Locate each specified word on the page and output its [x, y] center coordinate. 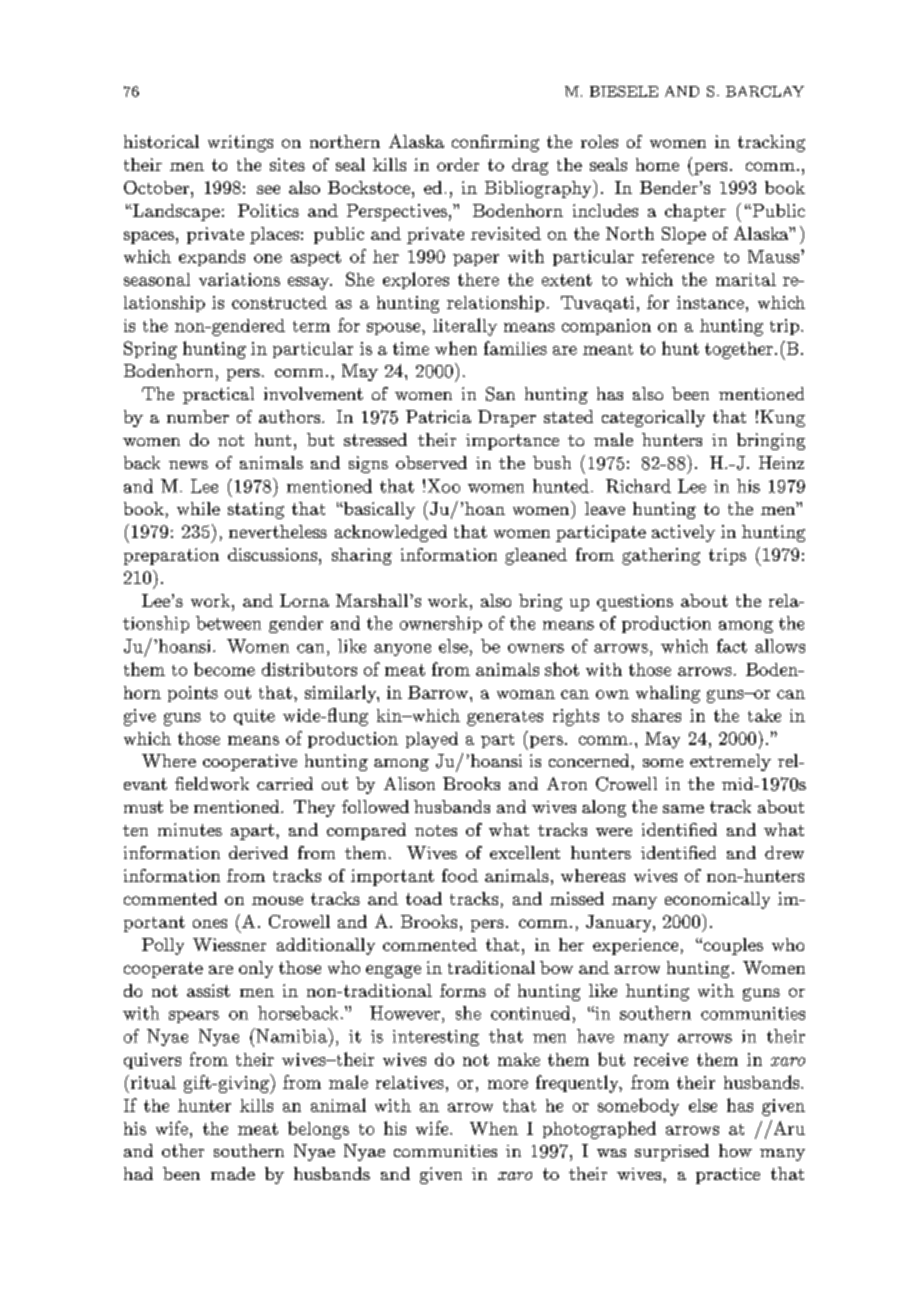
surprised [672, 1152]
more [508, 1084]
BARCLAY [765, 91]
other [183, 1150]
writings [240, 143]
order [458, 164]
